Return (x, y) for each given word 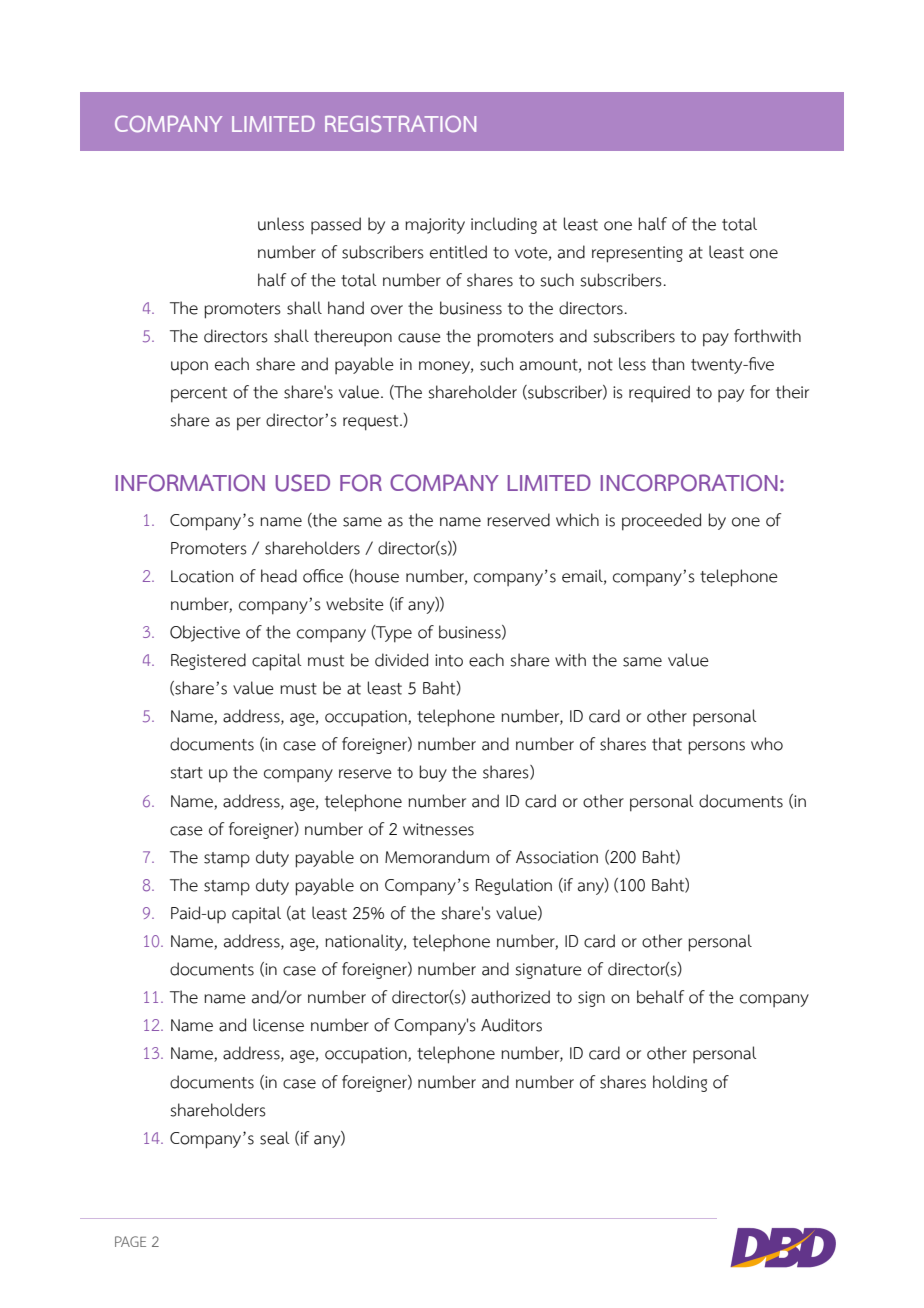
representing (637, 254)
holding (680, 1083)
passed (336, 225)
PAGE (130, 1241)
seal (275, 1138)
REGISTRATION (400, 124)
